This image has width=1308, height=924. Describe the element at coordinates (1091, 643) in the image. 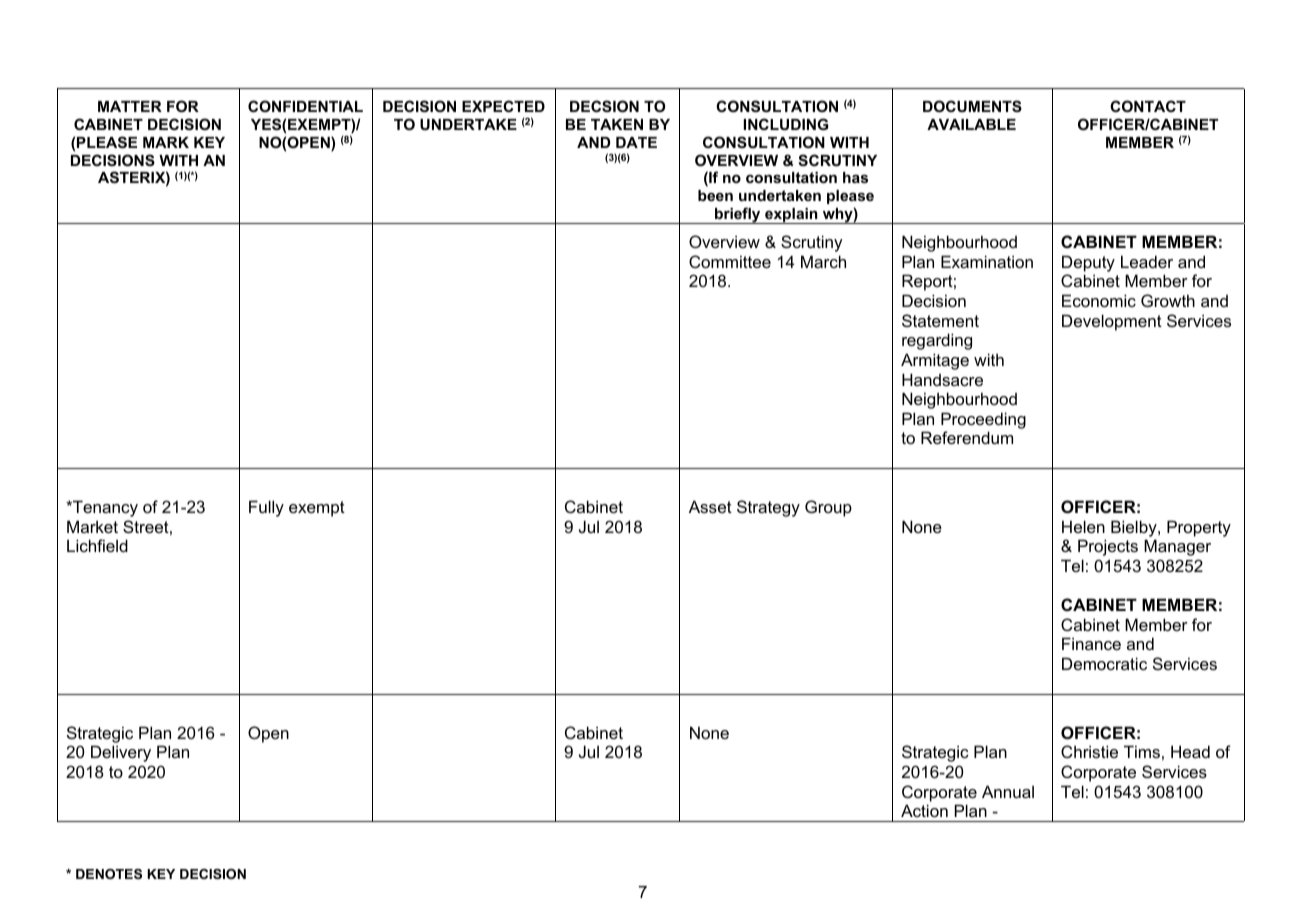

I see `Finance` at that location.
